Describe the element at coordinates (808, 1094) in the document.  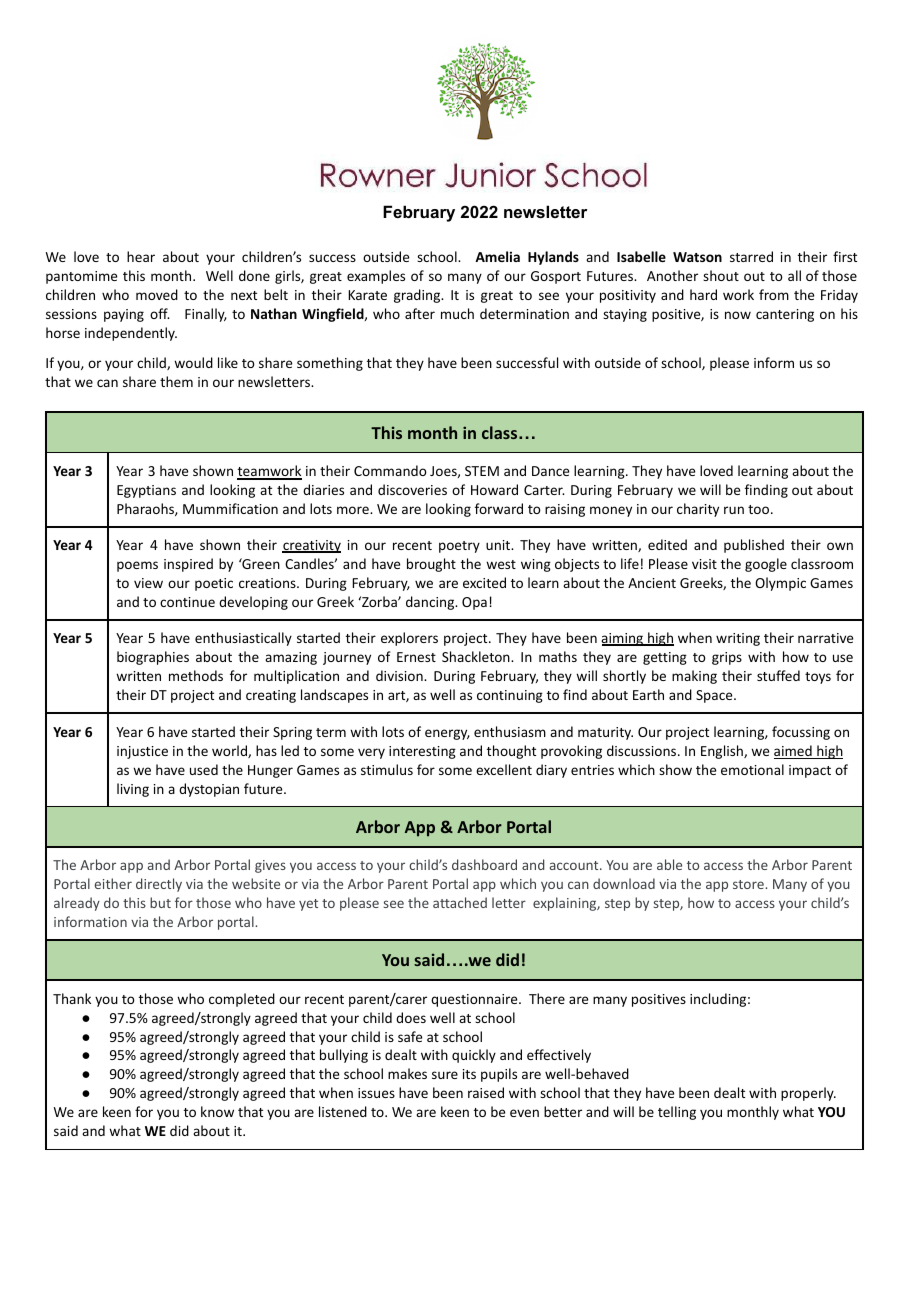
I see `properly` at that location.
